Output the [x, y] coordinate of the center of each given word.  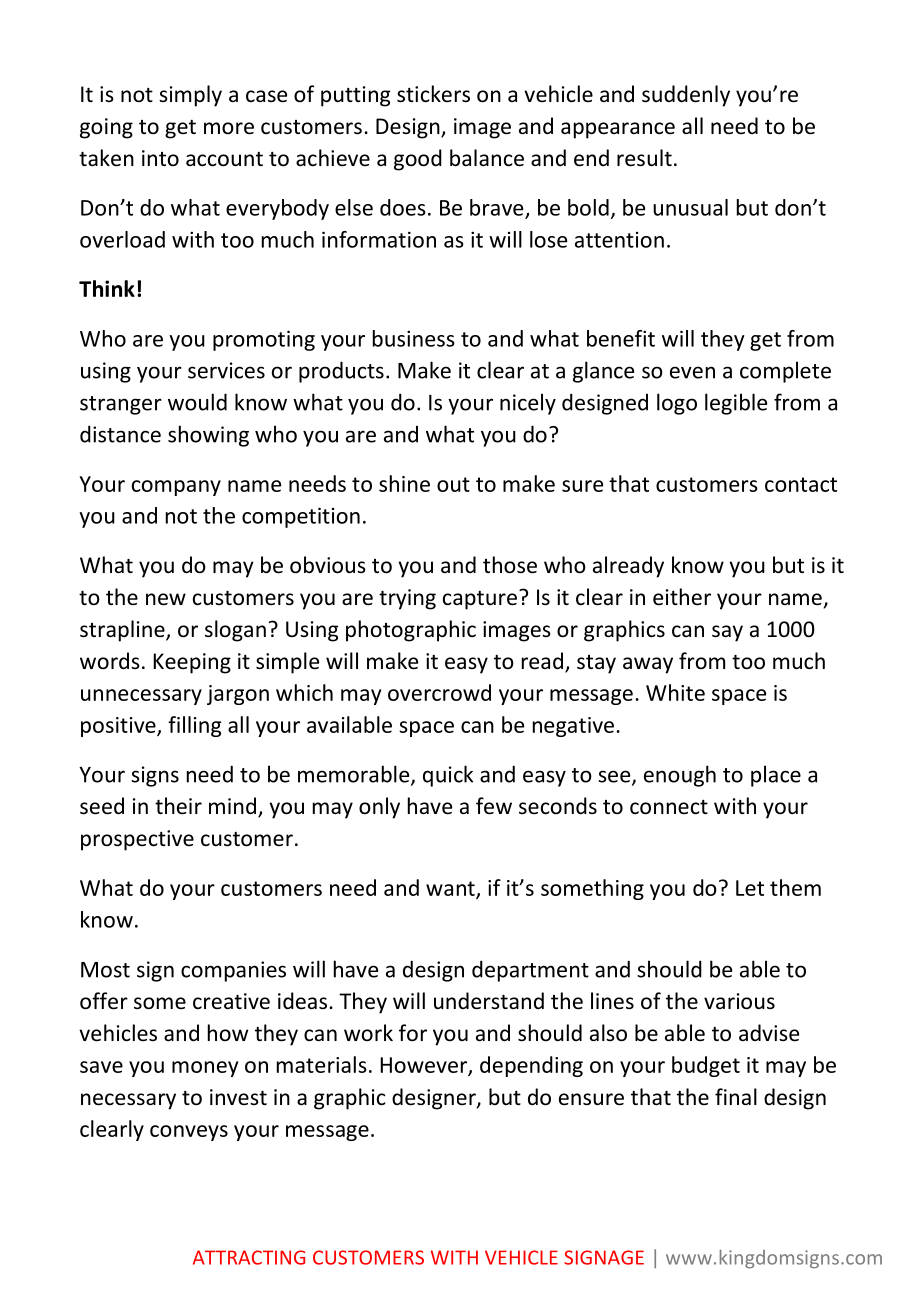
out [453, 484]
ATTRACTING [249, 1257]
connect [669, 807]
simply [190, 96]
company [176, 488]
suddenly [686, 96]
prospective [137, 840]
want [451, 889]
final [736, 1096]
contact [801, 484]
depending [531, 1066]
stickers [433, 94]
